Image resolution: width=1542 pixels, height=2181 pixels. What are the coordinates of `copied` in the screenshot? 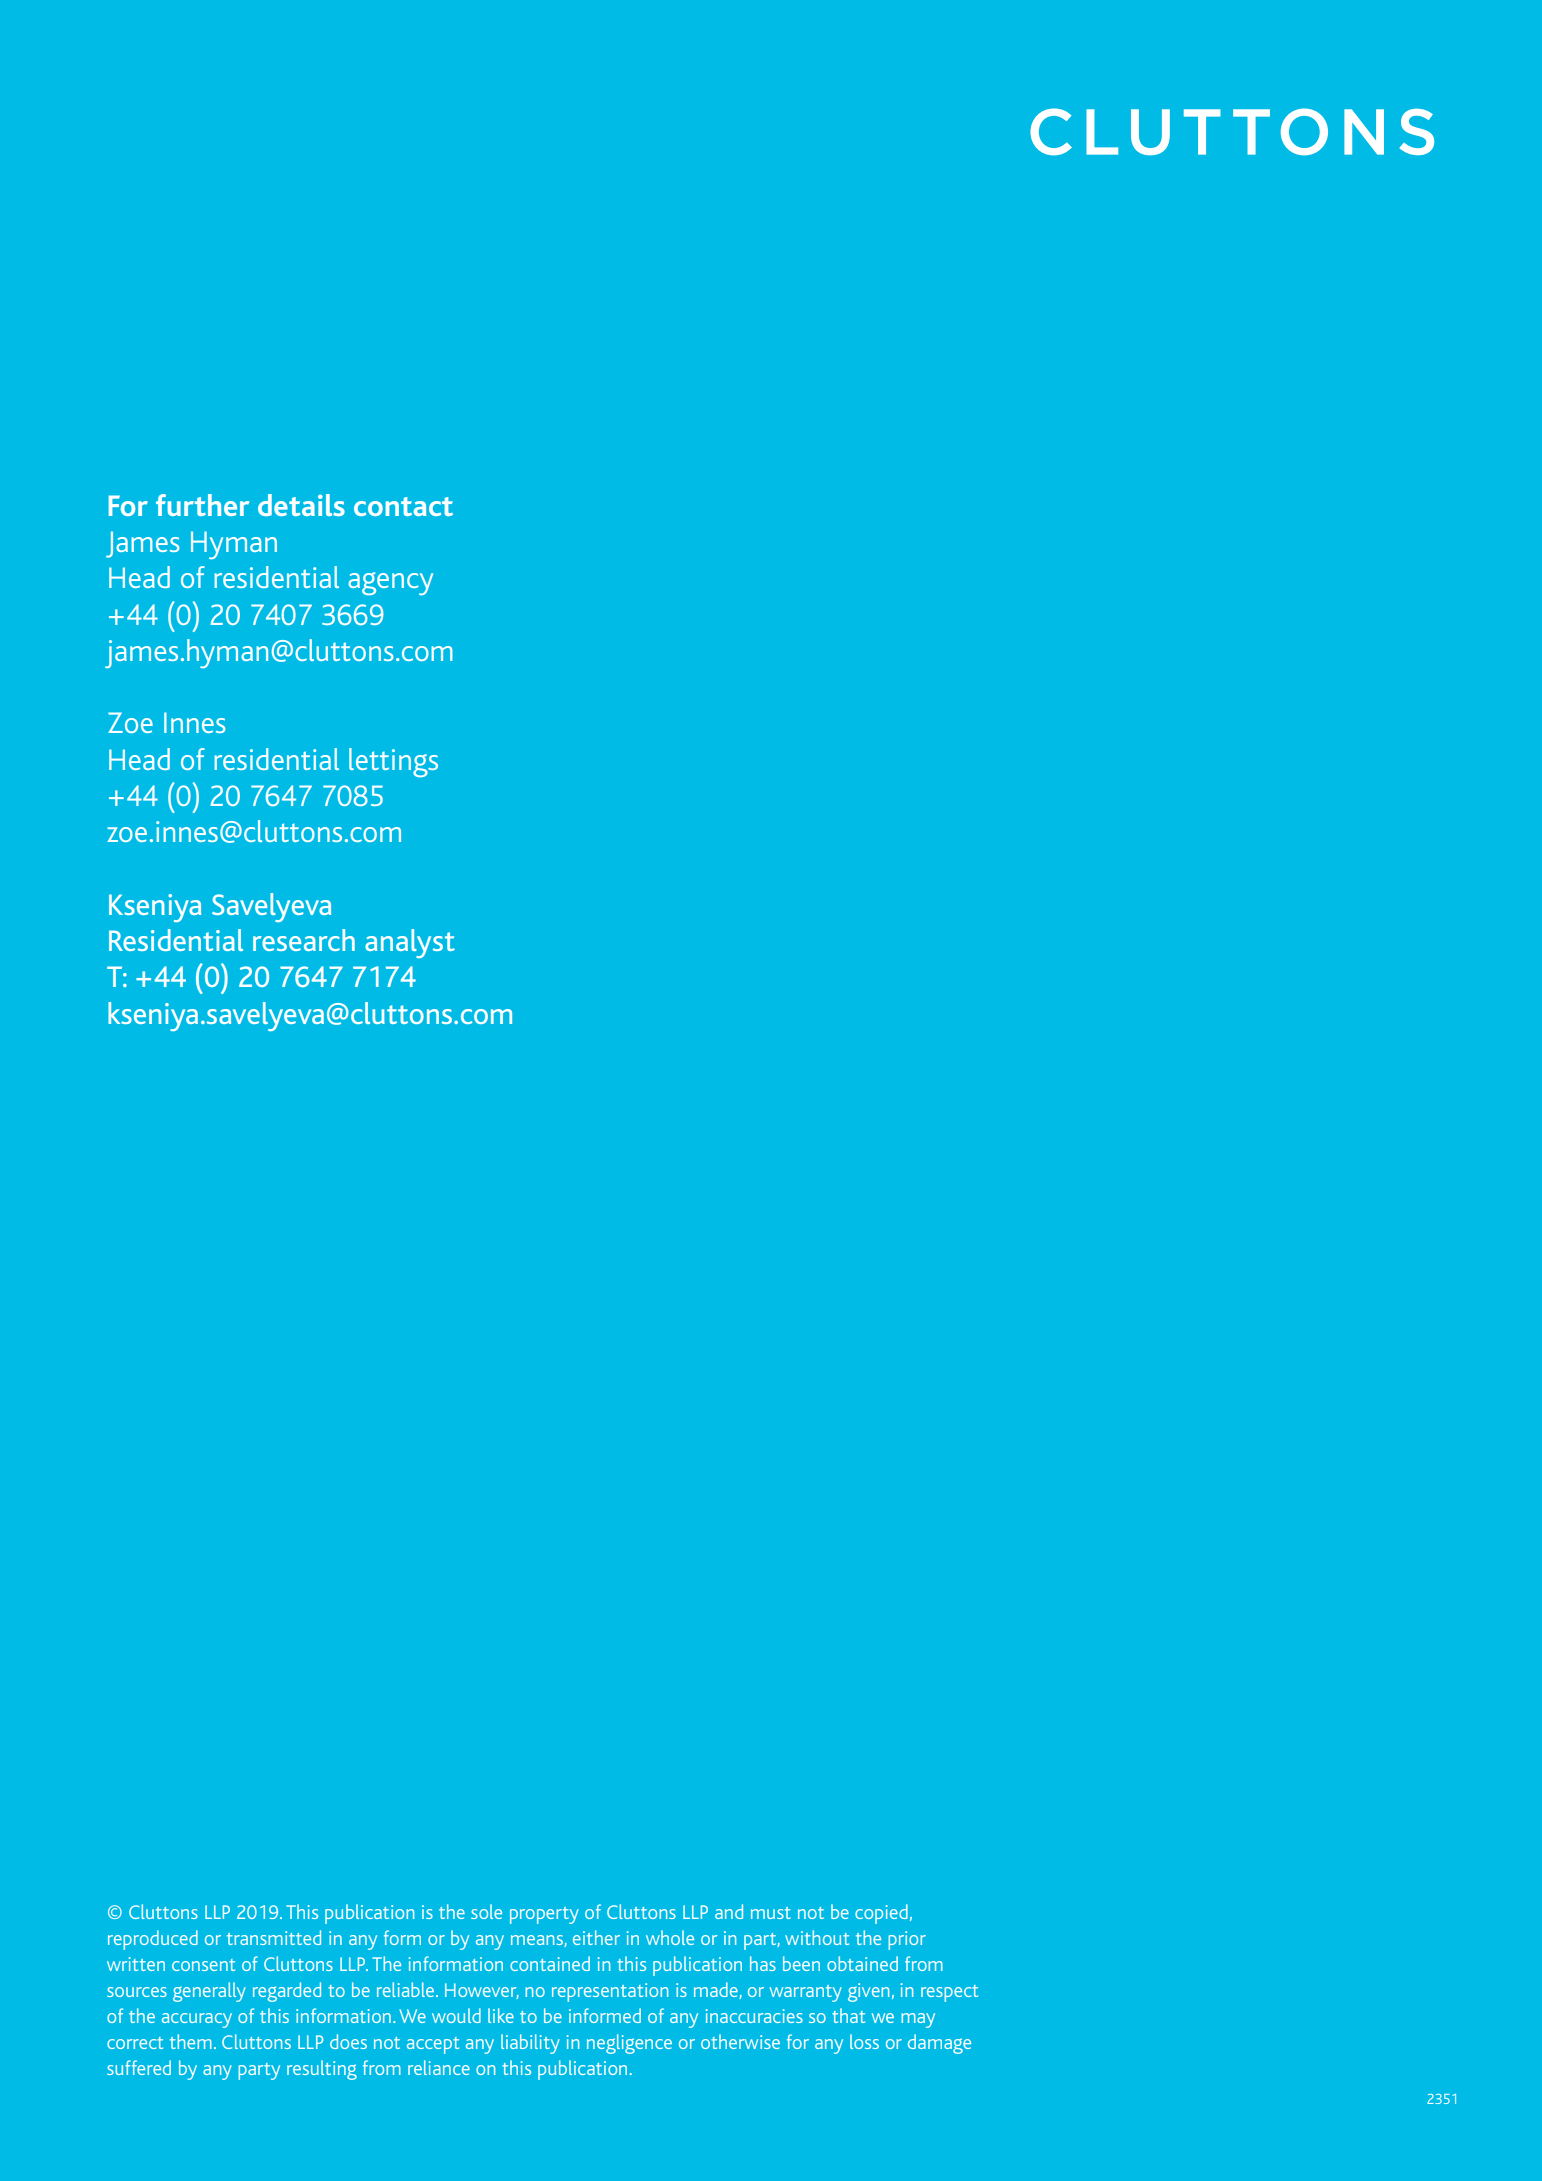 It's located at (881, 1914).
